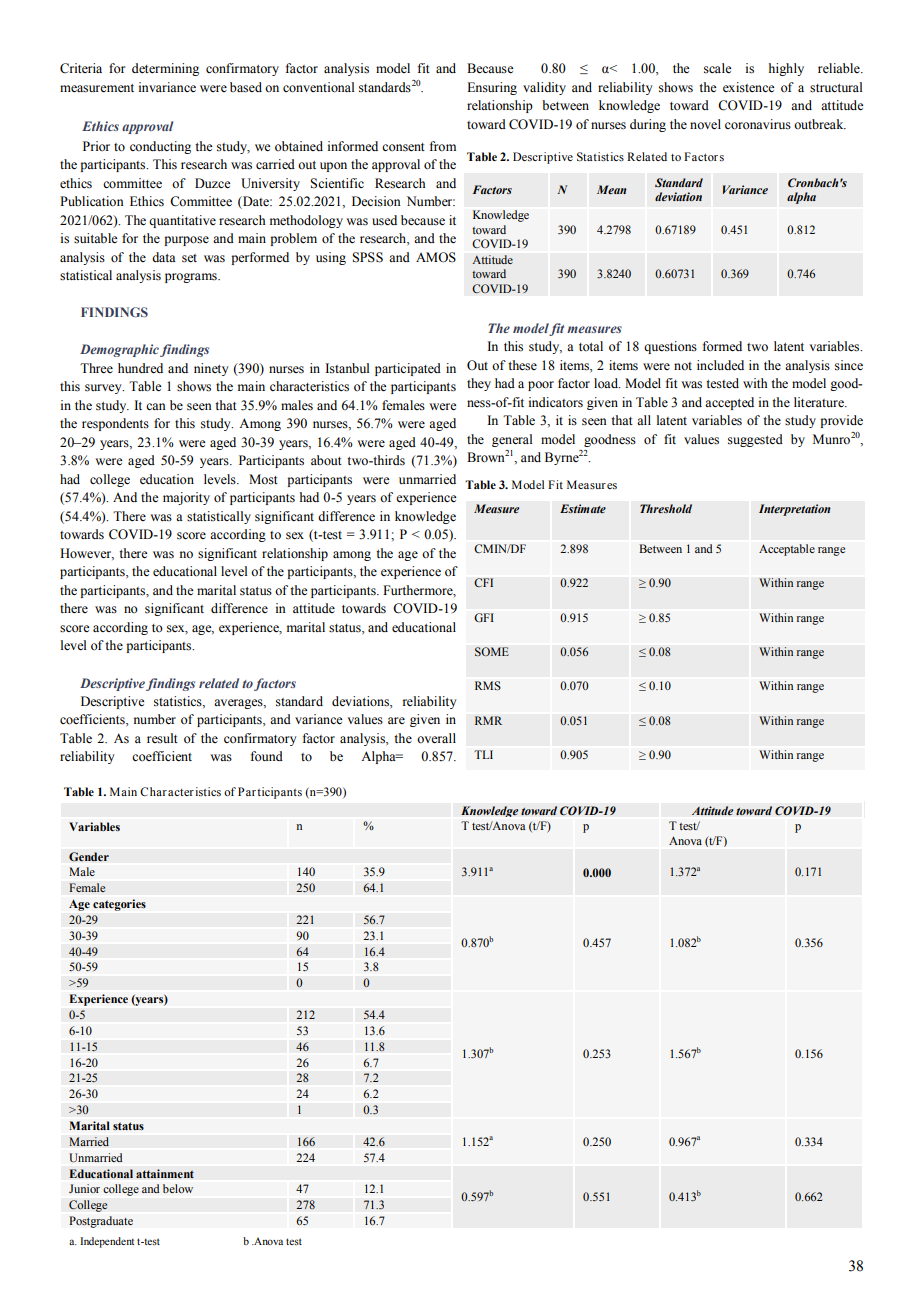 The width and height of the screenshot is (924, 1308). I want to click on SOME, so click(492, 652).
